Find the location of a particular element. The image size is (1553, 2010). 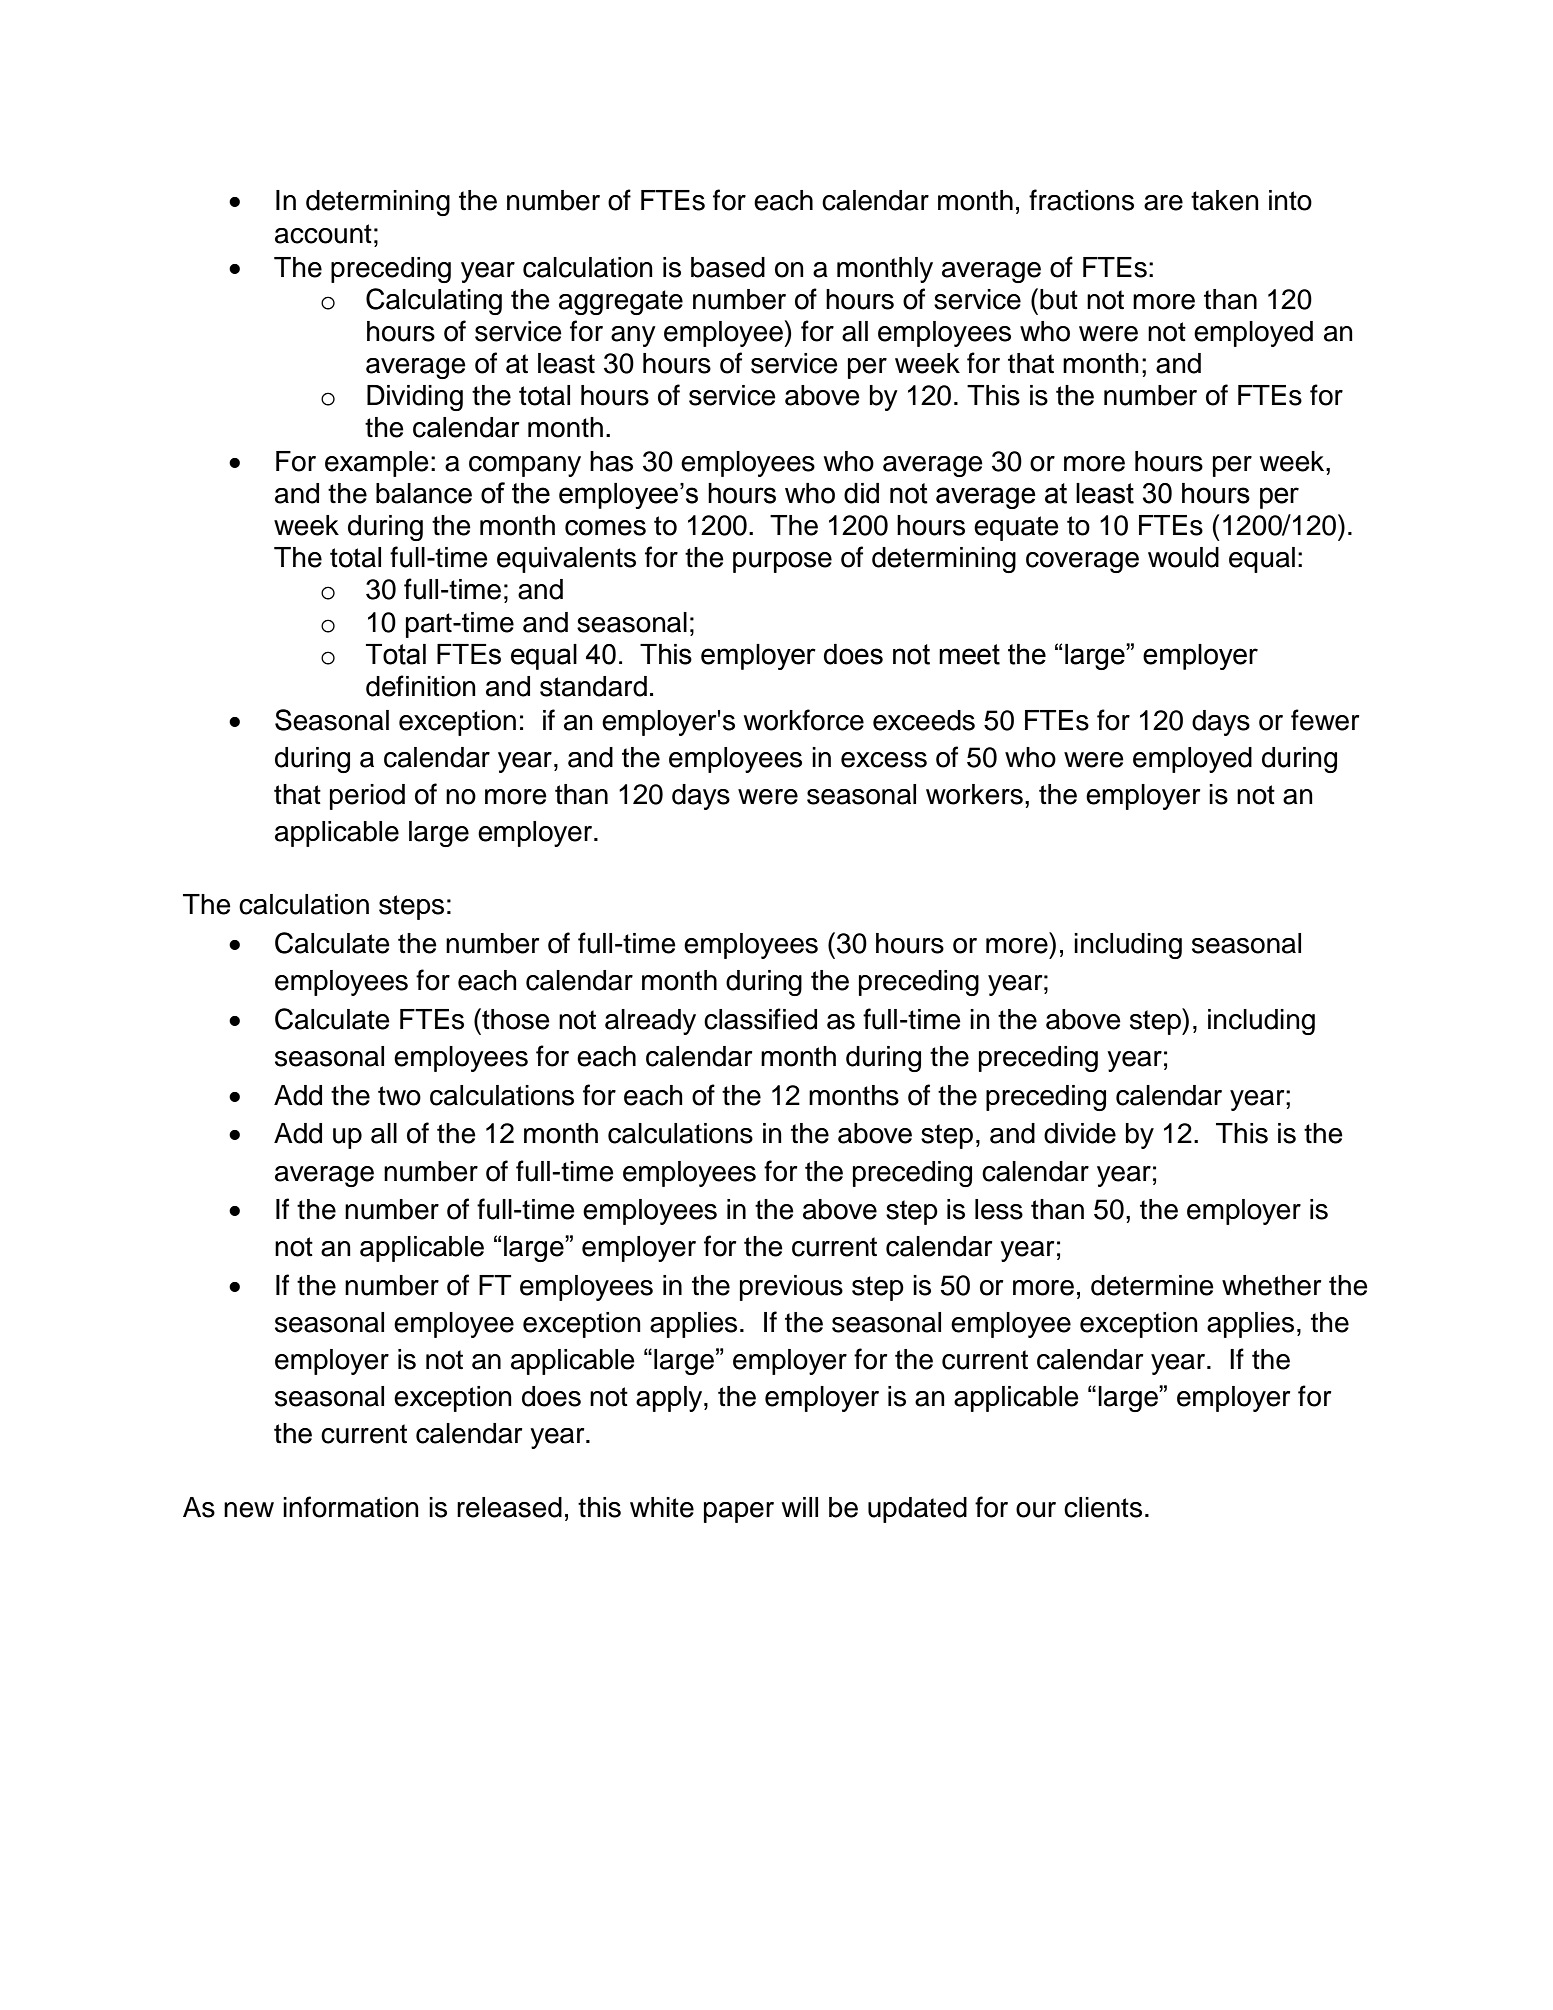

will is located at coordinates (800, 1507).
